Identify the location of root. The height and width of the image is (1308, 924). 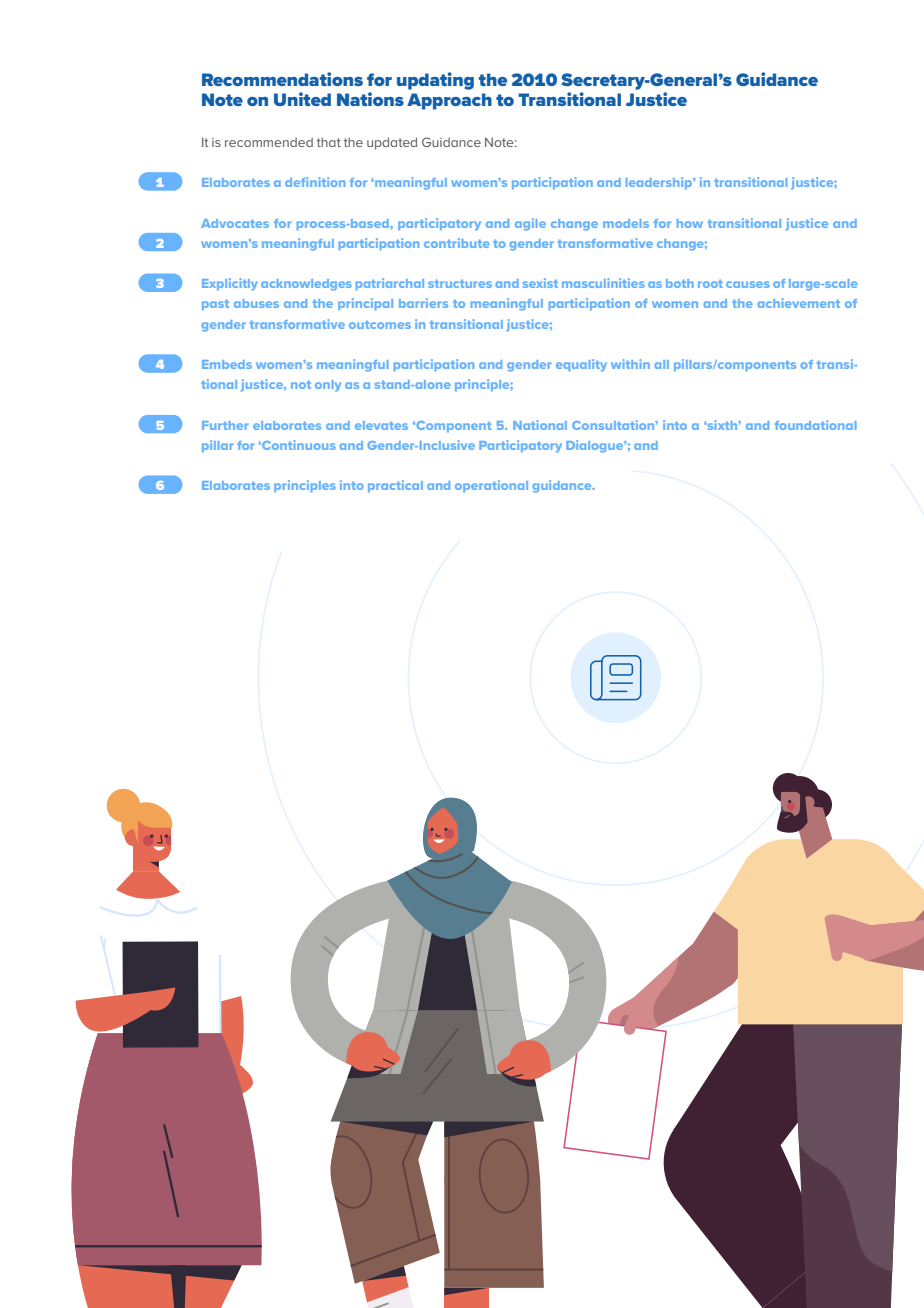
(710, 284).
